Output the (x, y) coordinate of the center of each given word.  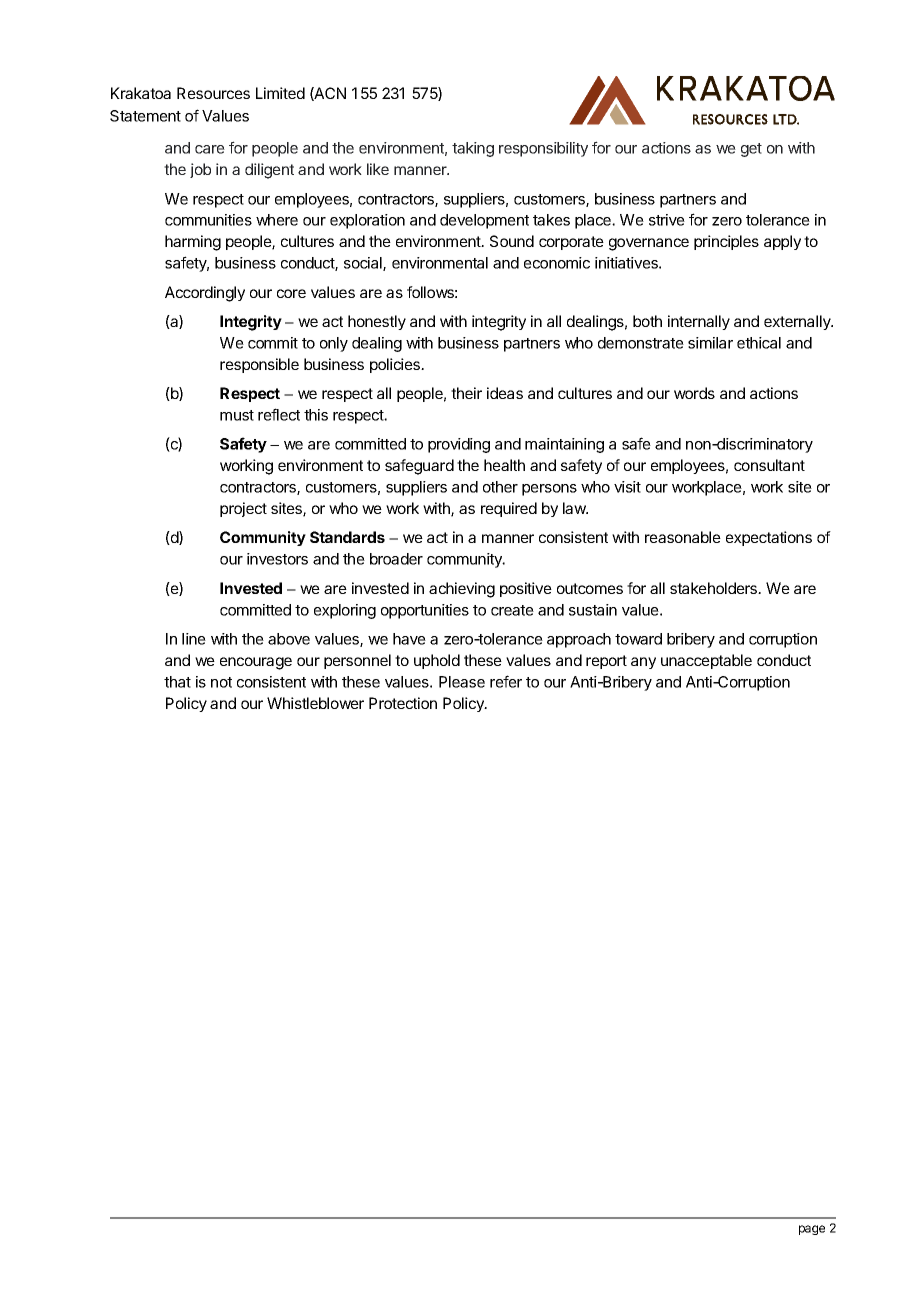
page (812, 1230)
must (237, 415)
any (643, 663)
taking (473, 149)
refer (506, 681)
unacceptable (706, 661)
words (694, 393)
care (210, 149)
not (221, 682)
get (751, 150)
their (466, 393)
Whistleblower (315, 703)
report (606, 662)
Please (462, 682)
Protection (403, 703)
